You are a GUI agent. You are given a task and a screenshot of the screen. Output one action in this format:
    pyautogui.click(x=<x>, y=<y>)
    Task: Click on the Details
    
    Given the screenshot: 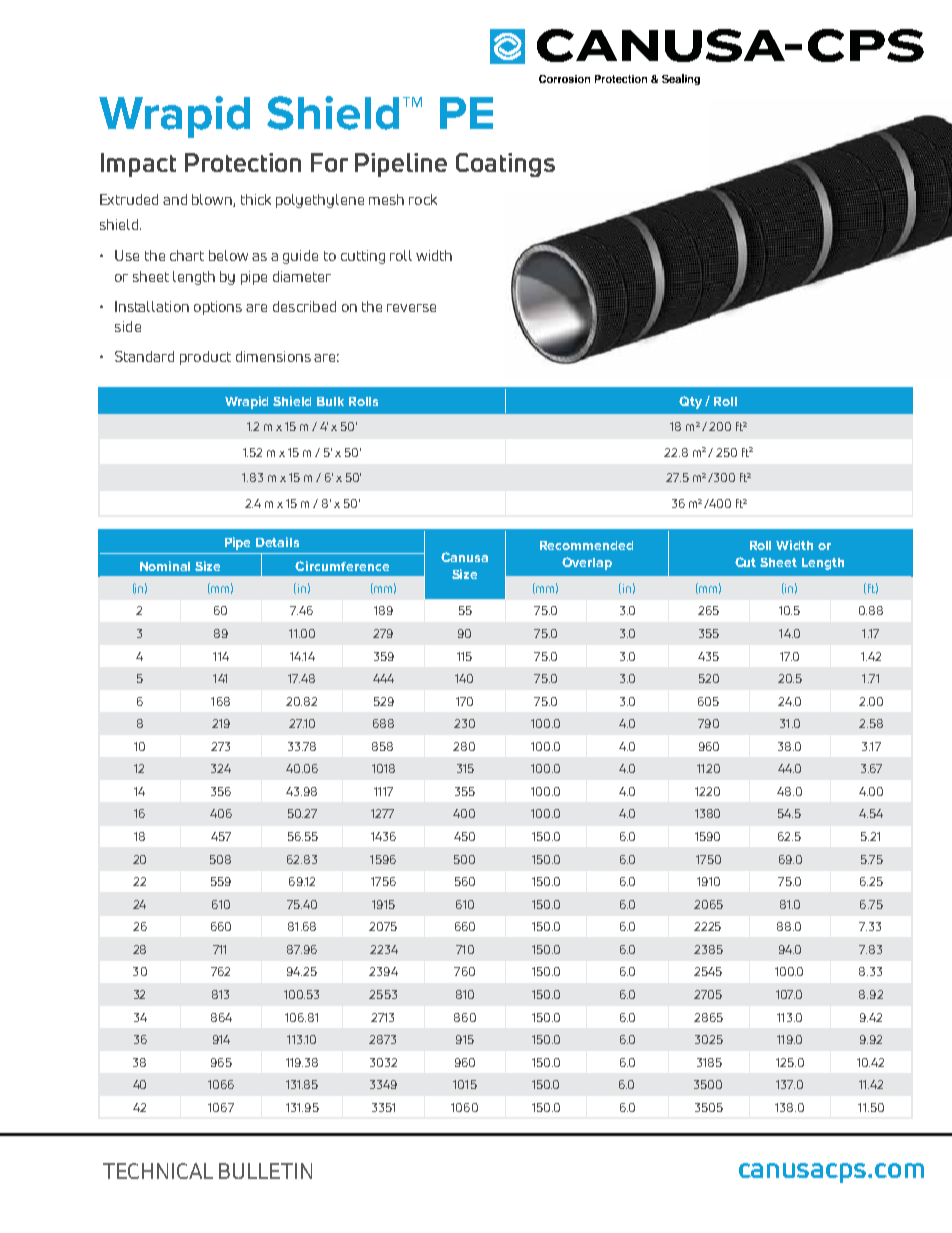 What is the action you would take?
    pyautogui.click(x=277, y=542)
